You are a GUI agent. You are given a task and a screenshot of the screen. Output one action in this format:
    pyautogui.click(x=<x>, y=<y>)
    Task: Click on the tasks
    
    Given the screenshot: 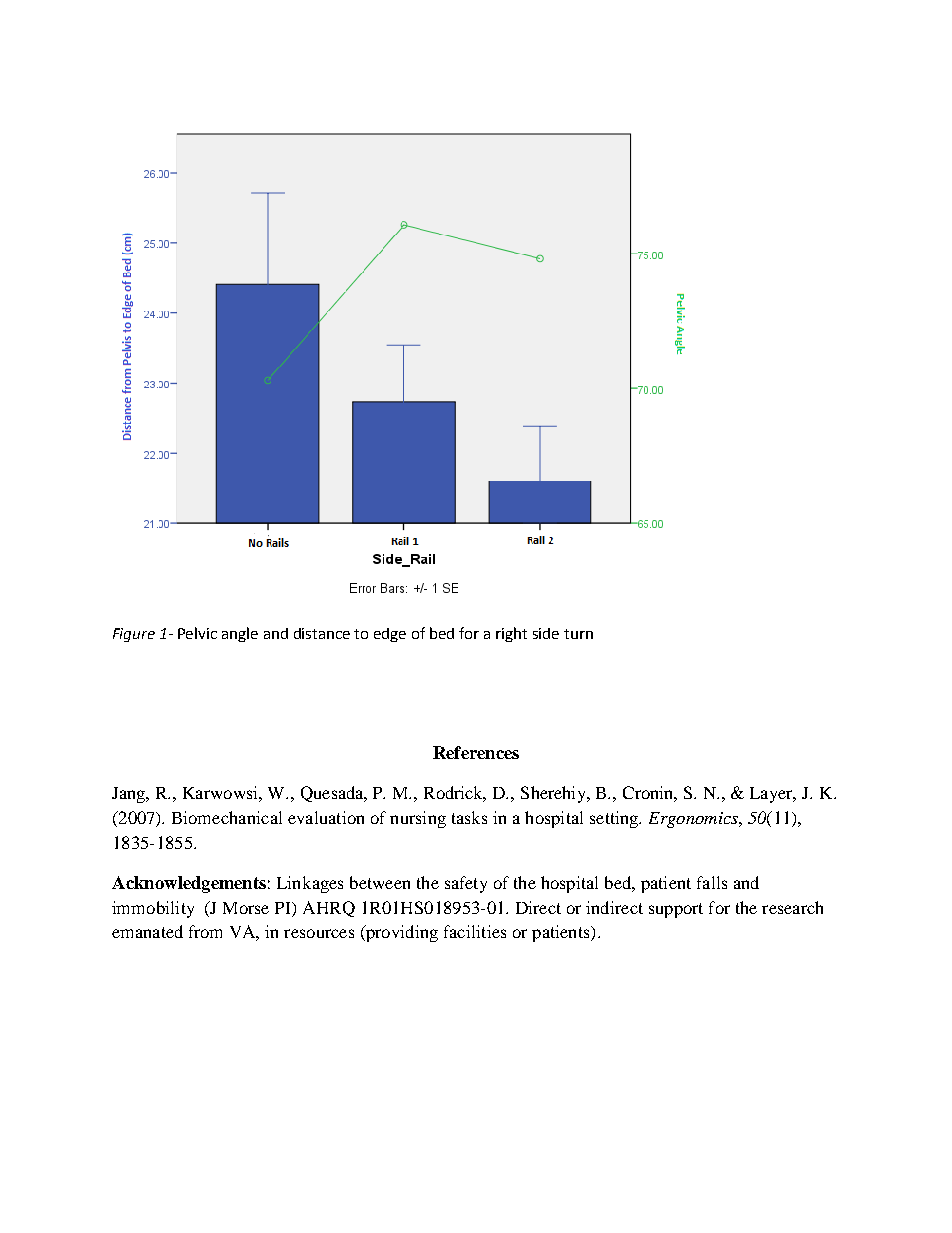 What is the action you would take?
    pyautogui.click(x=469, y=817)
